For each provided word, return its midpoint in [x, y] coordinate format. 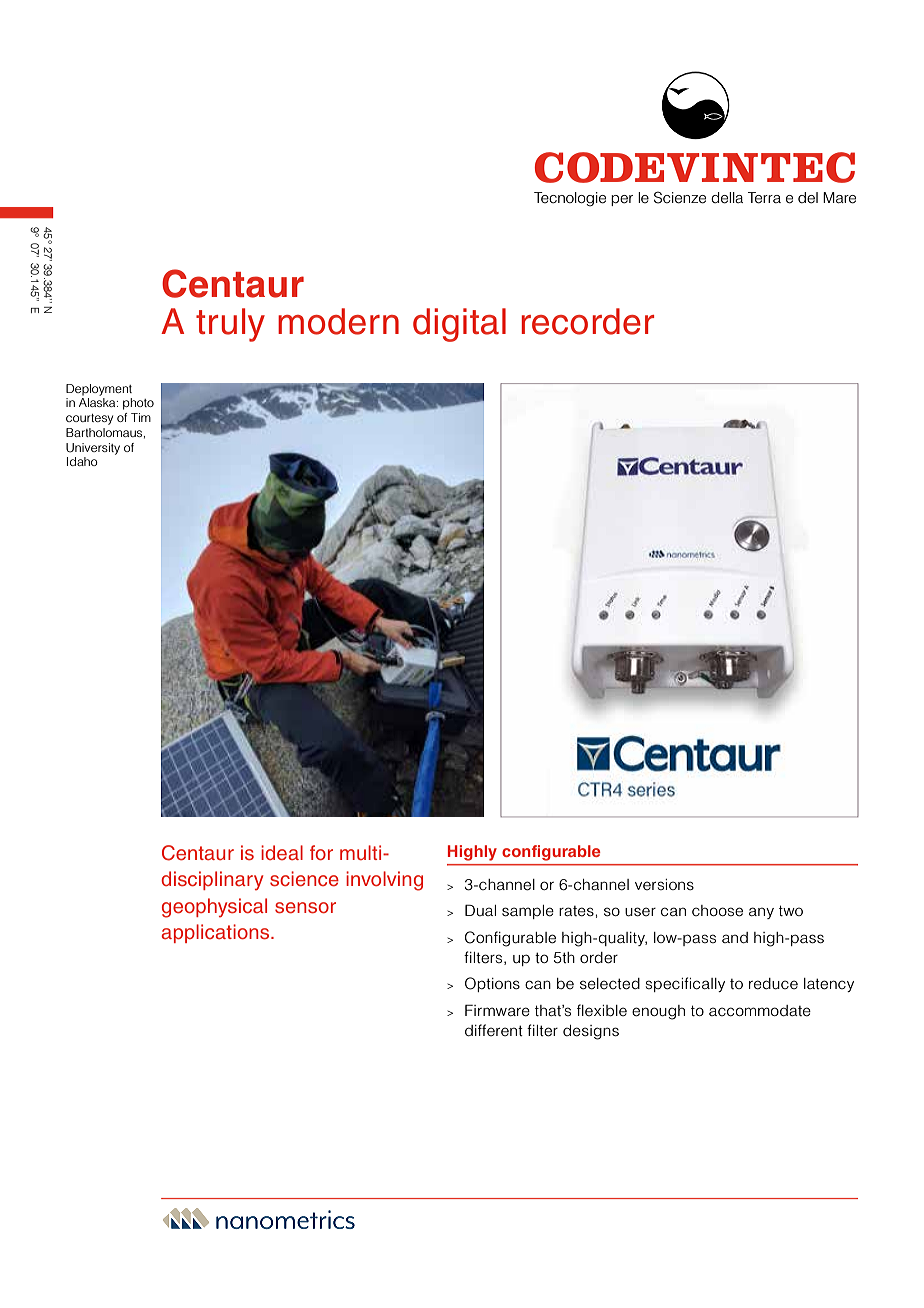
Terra [764, 198]
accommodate [760, 1011]
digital [459, 325]
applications [216, 933]
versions [664, 885]
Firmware [497, 1010]
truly [230, 325]
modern [338, 321]
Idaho [82, 461]
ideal [282, 852]
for [321, 852]
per [622, 200]
